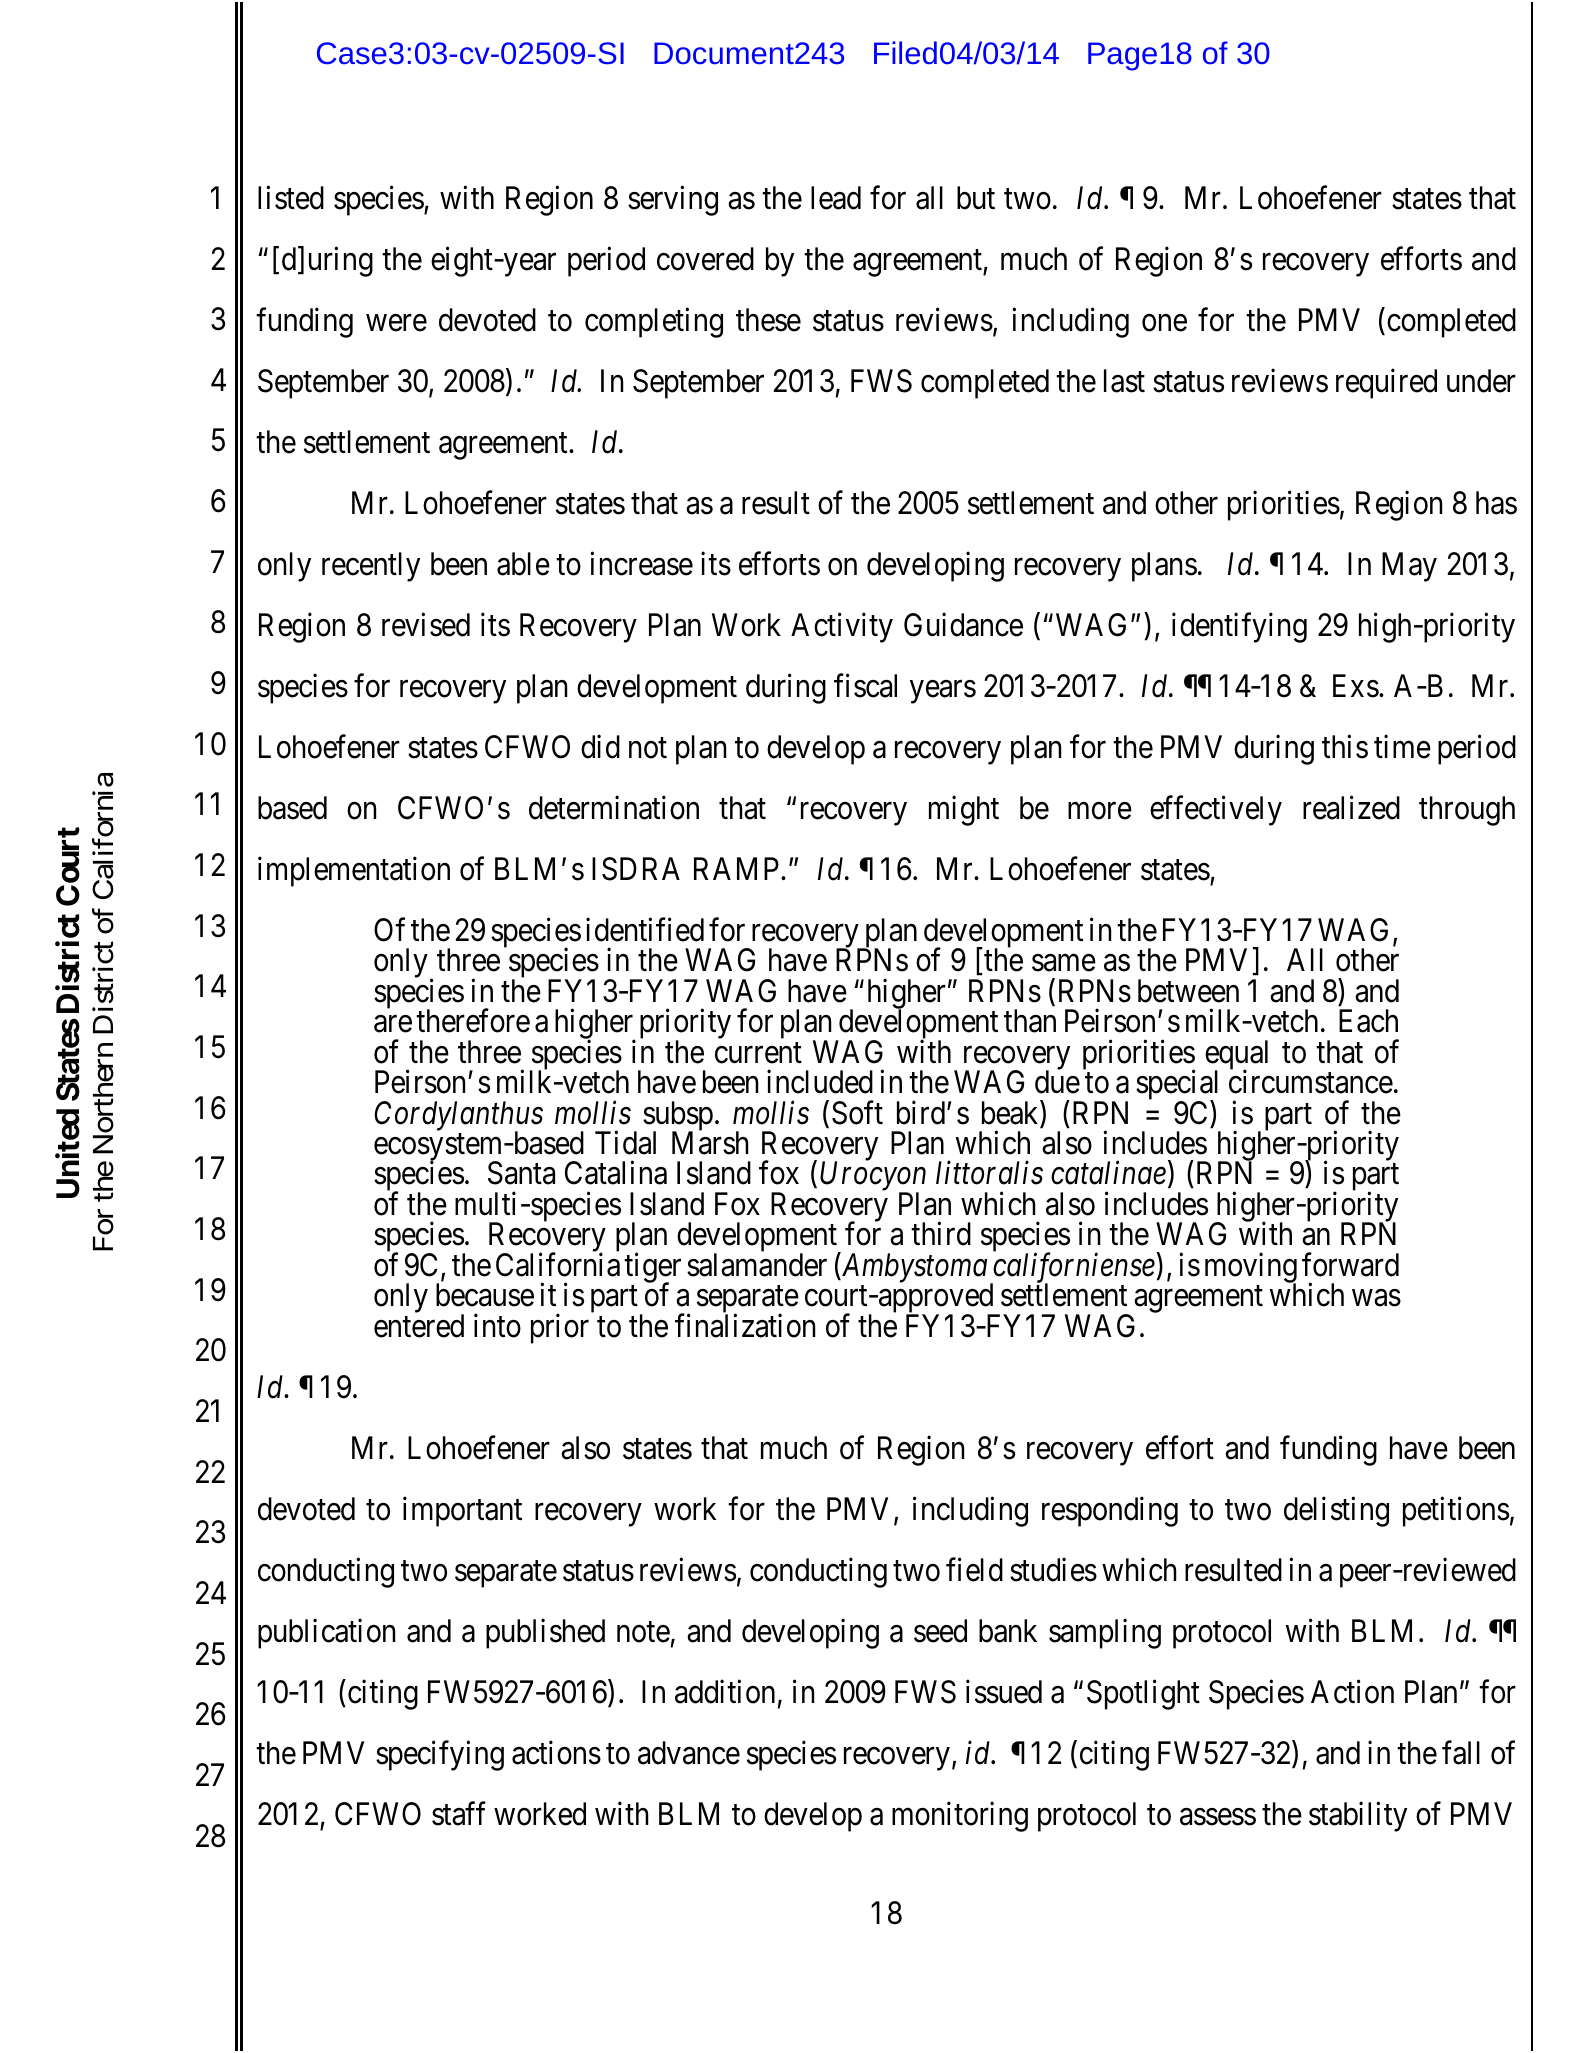  I want to click on monitoring, so click(960, 1816).
